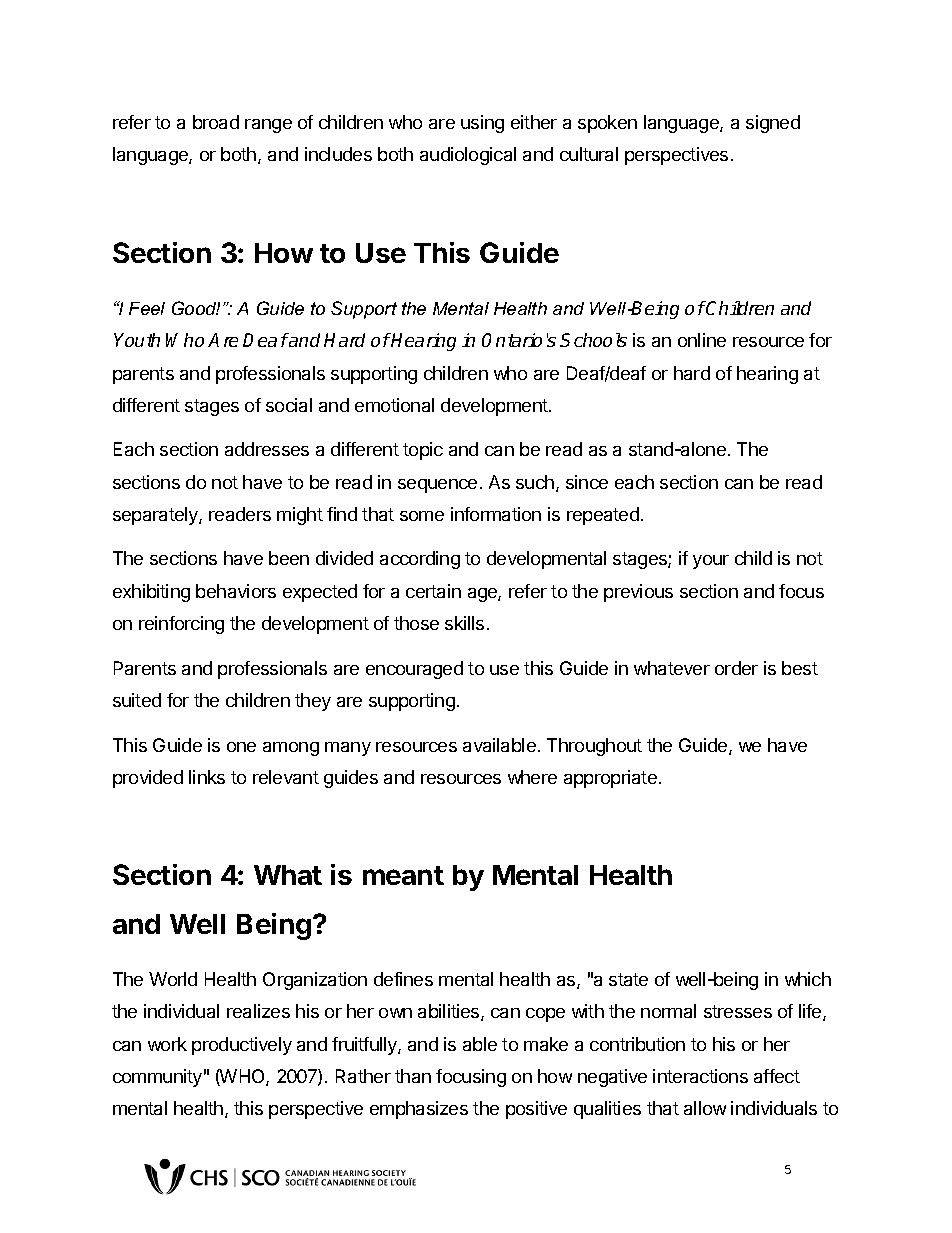  Describe the element at coordinates (736, 668) in the screenshot. I see `order` at that location.
